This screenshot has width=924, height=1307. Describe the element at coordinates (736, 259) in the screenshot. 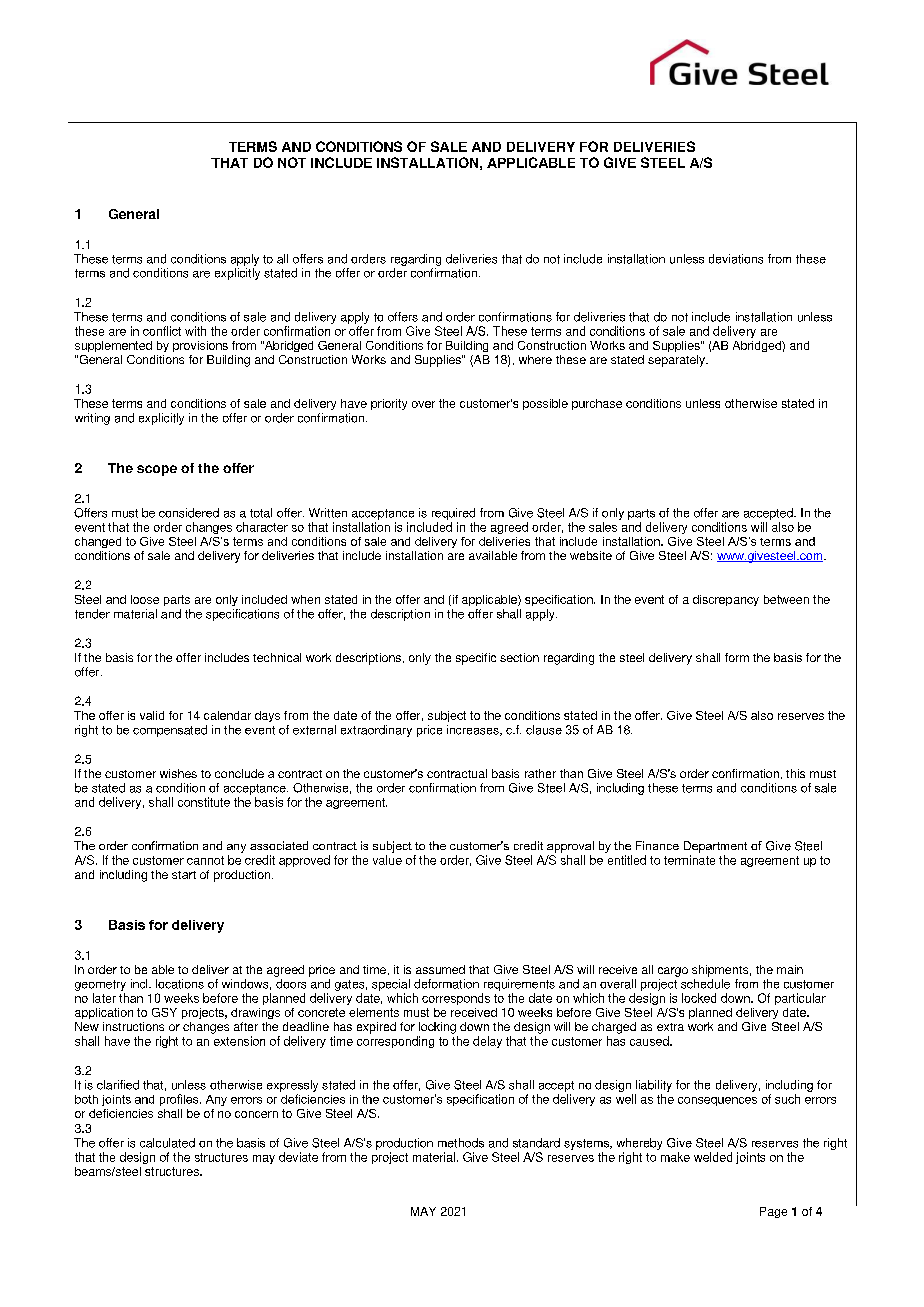

I see `deviations` at that location.
